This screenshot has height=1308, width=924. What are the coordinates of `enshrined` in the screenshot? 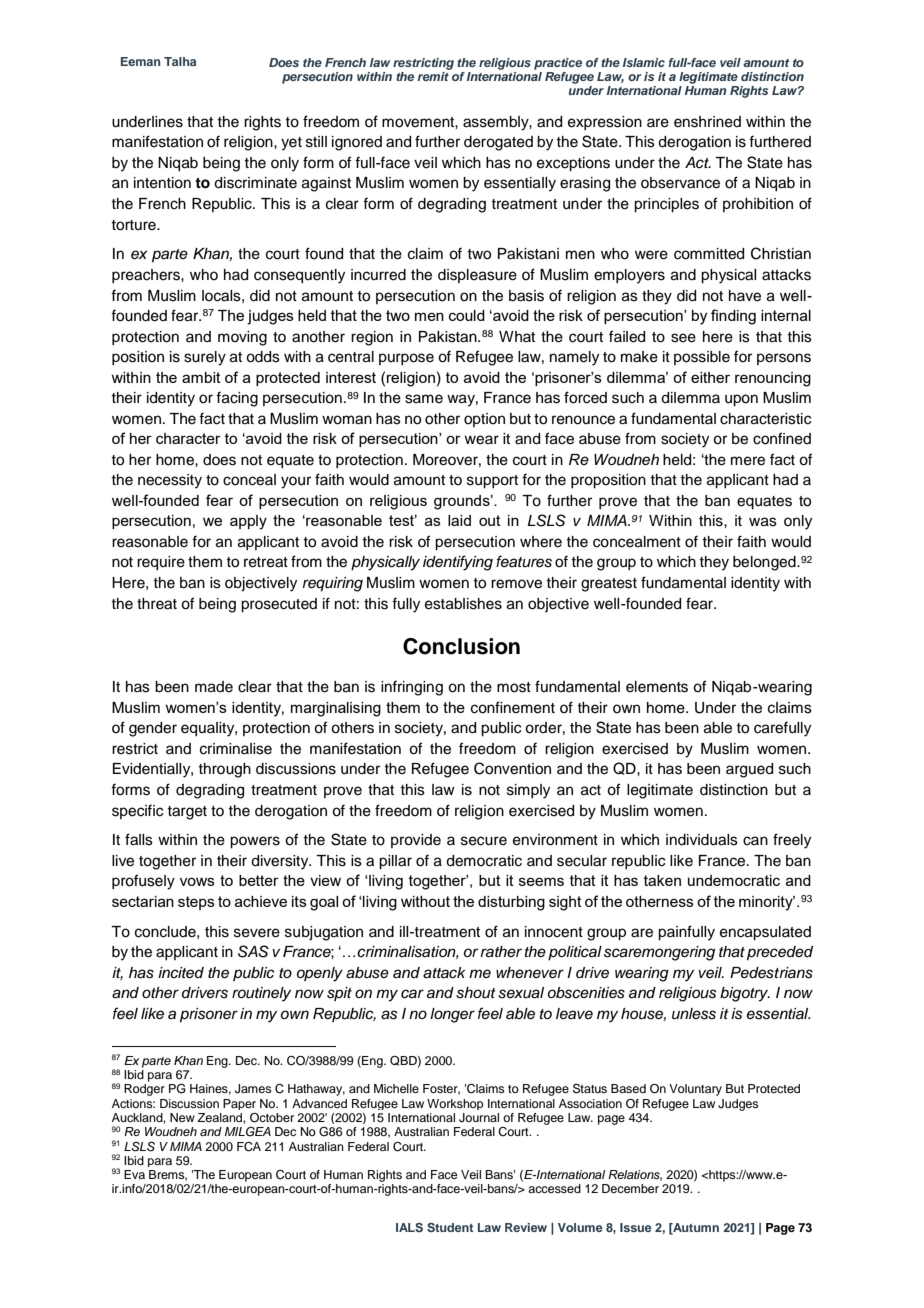 It's located at (707, 122).
